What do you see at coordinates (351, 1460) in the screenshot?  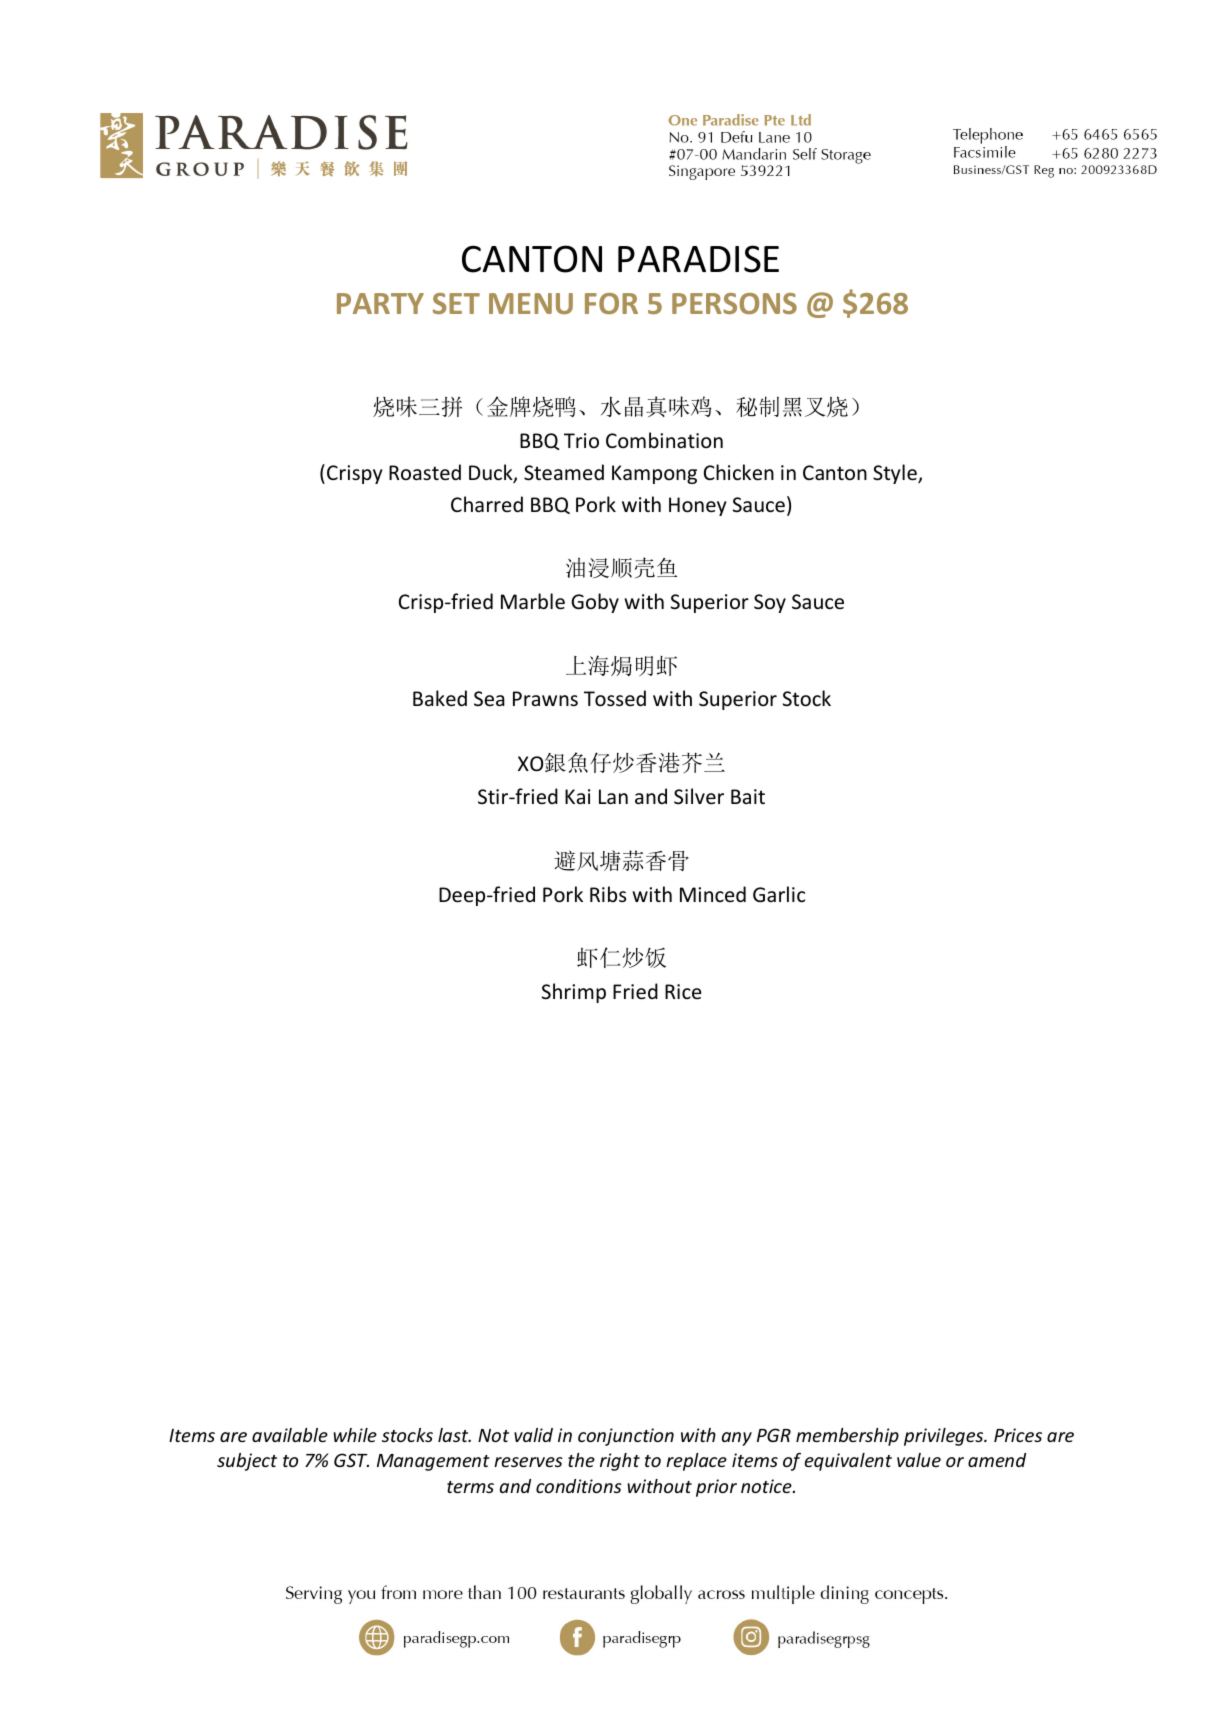 I see `GST` at bounding box center [351, 1460].
